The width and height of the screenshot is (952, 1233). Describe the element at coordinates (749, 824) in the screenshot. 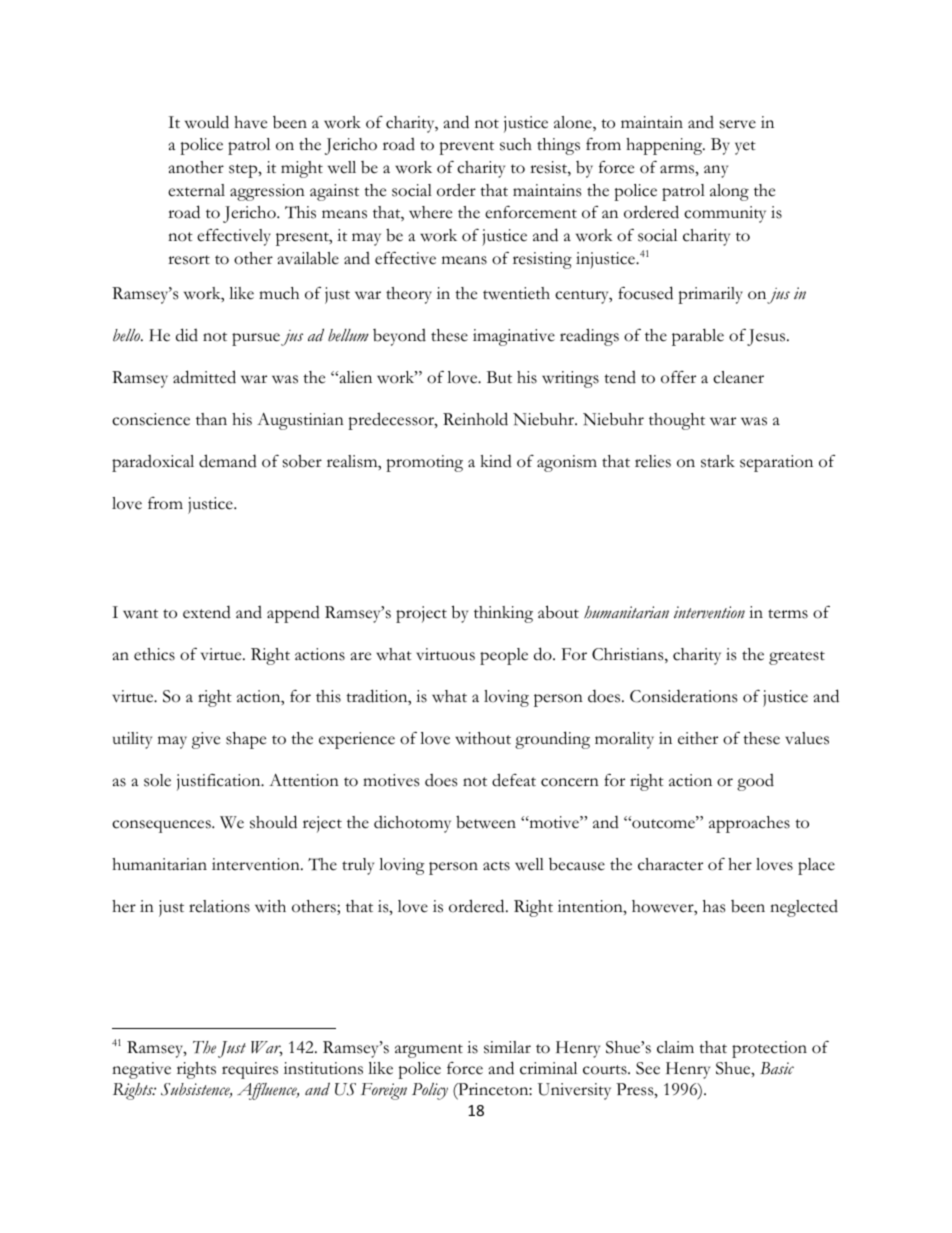

I see `approaches` at that location.
